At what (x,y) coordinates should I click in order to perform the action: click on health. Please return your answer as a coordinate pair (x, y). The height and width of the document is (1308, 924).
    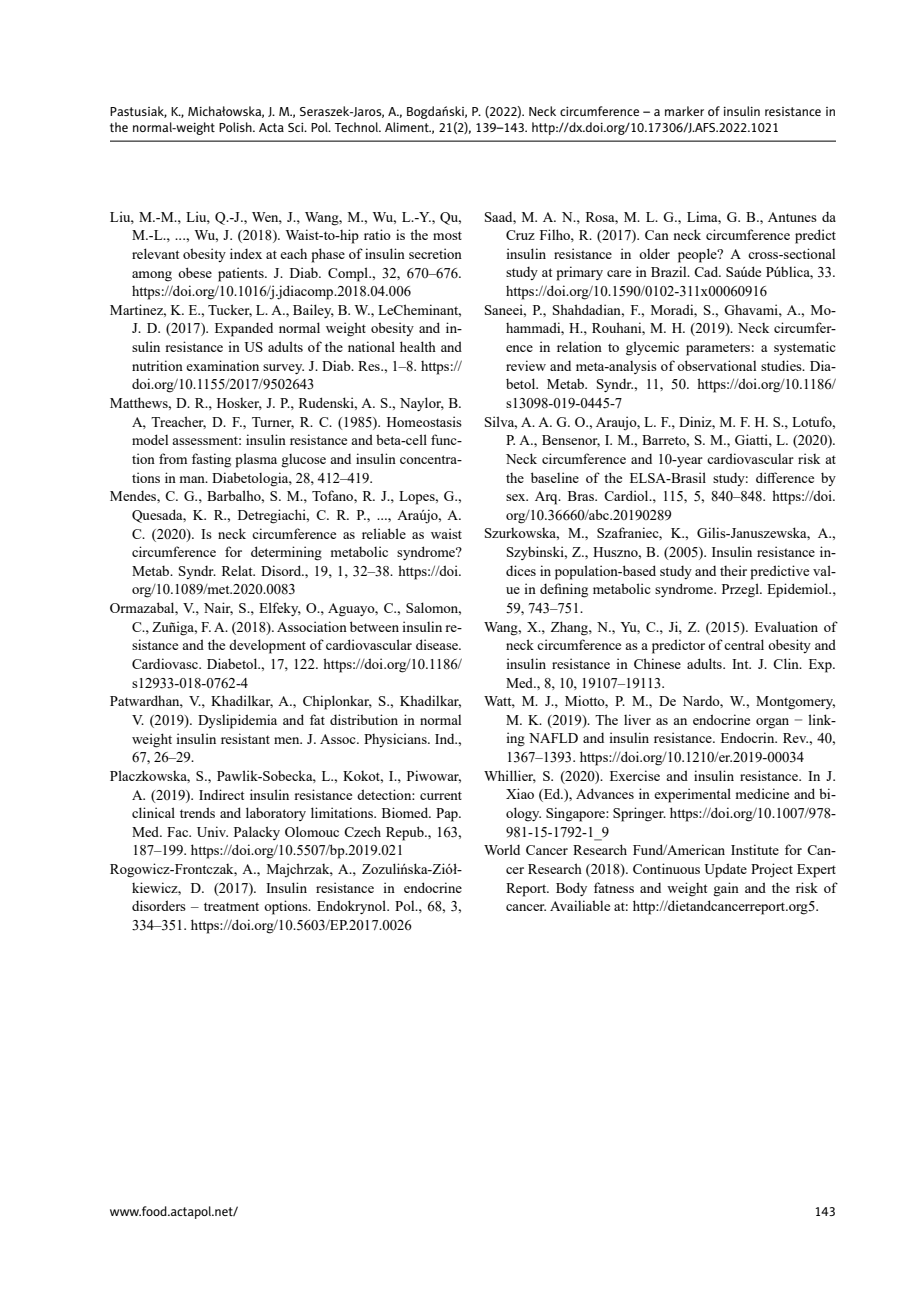
    Looking at the image, I should click on (418, 346).
